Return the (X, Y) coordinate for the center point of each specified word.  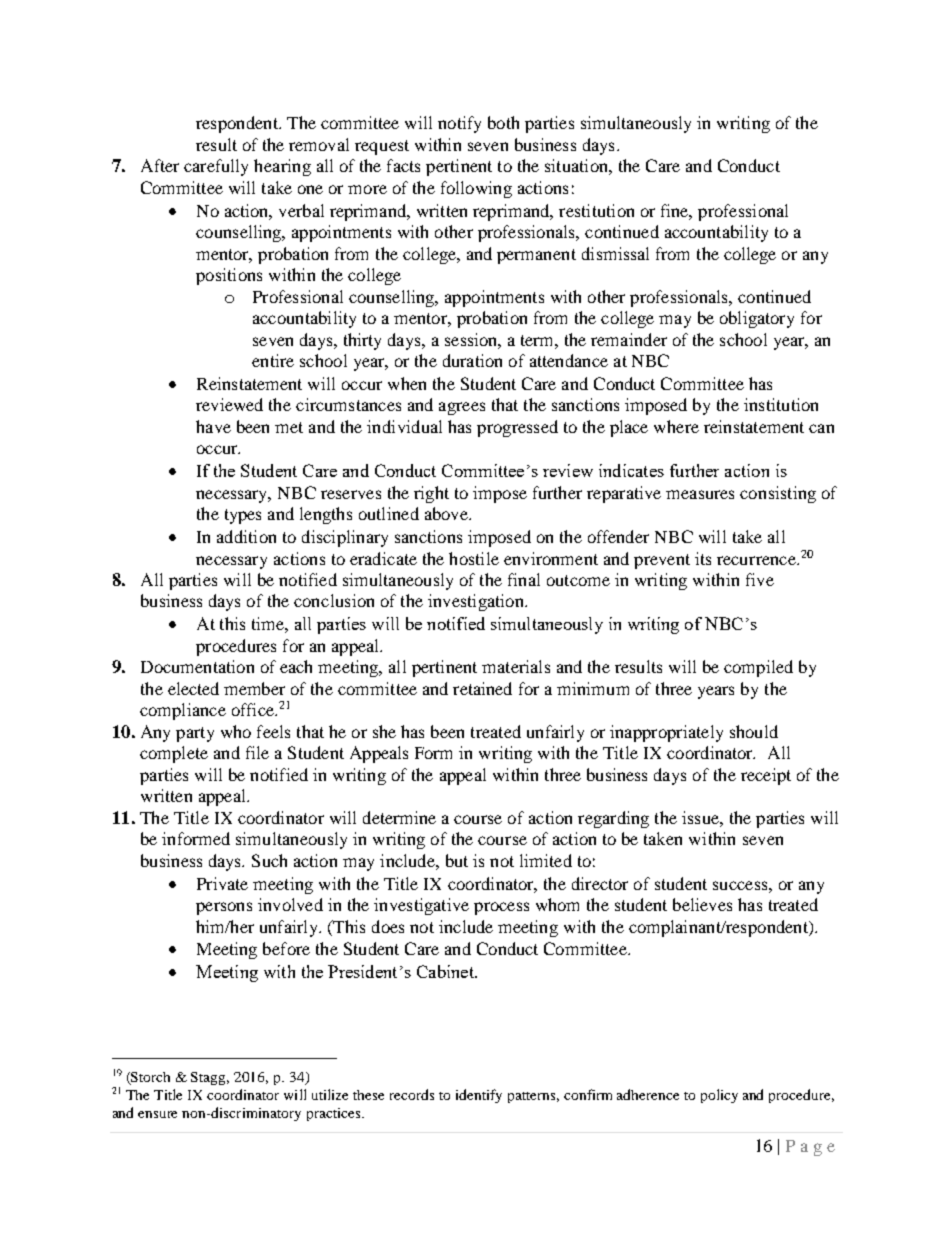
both (503, 122)
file (257, 752)
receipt (766, 776)
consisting (778, 494)
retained (482, 688)
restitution (596, 210)
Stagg (210, 1078)
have (213, 426)
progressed (517, 428)
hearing (282, 167)
